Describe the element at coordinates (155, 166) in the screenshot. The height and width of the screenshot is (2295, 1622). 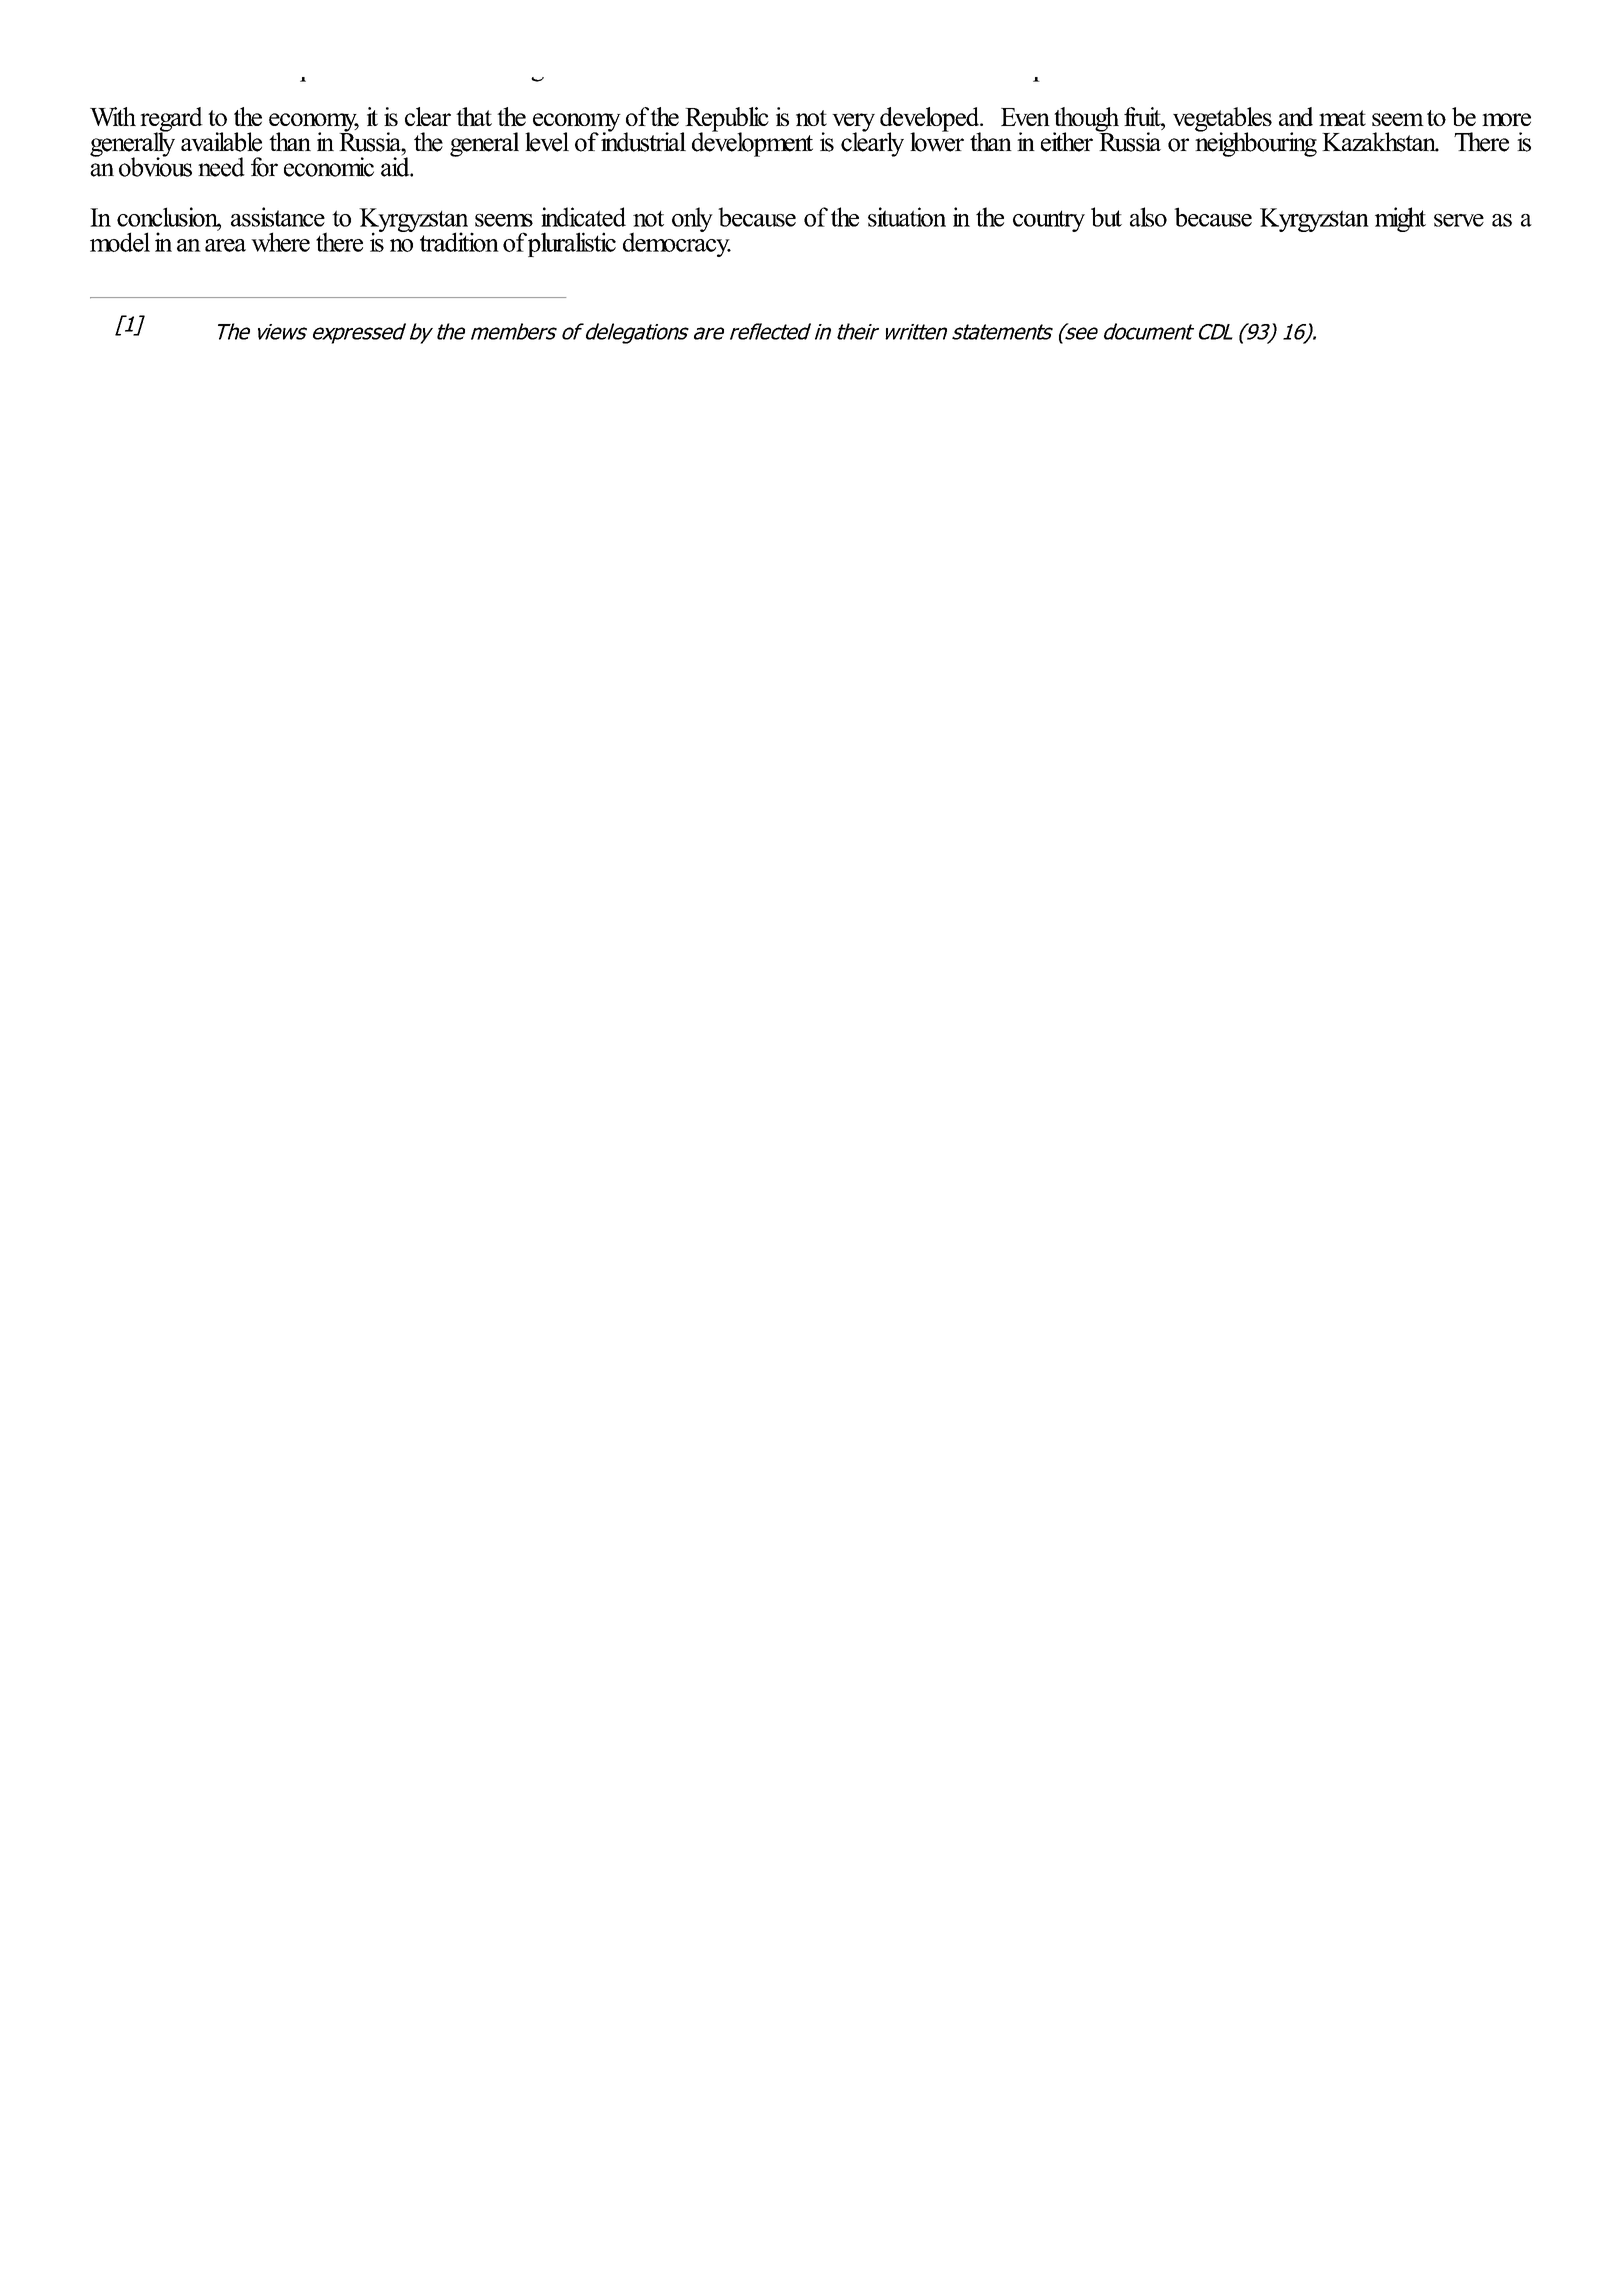
I see `obvious` at that location.
